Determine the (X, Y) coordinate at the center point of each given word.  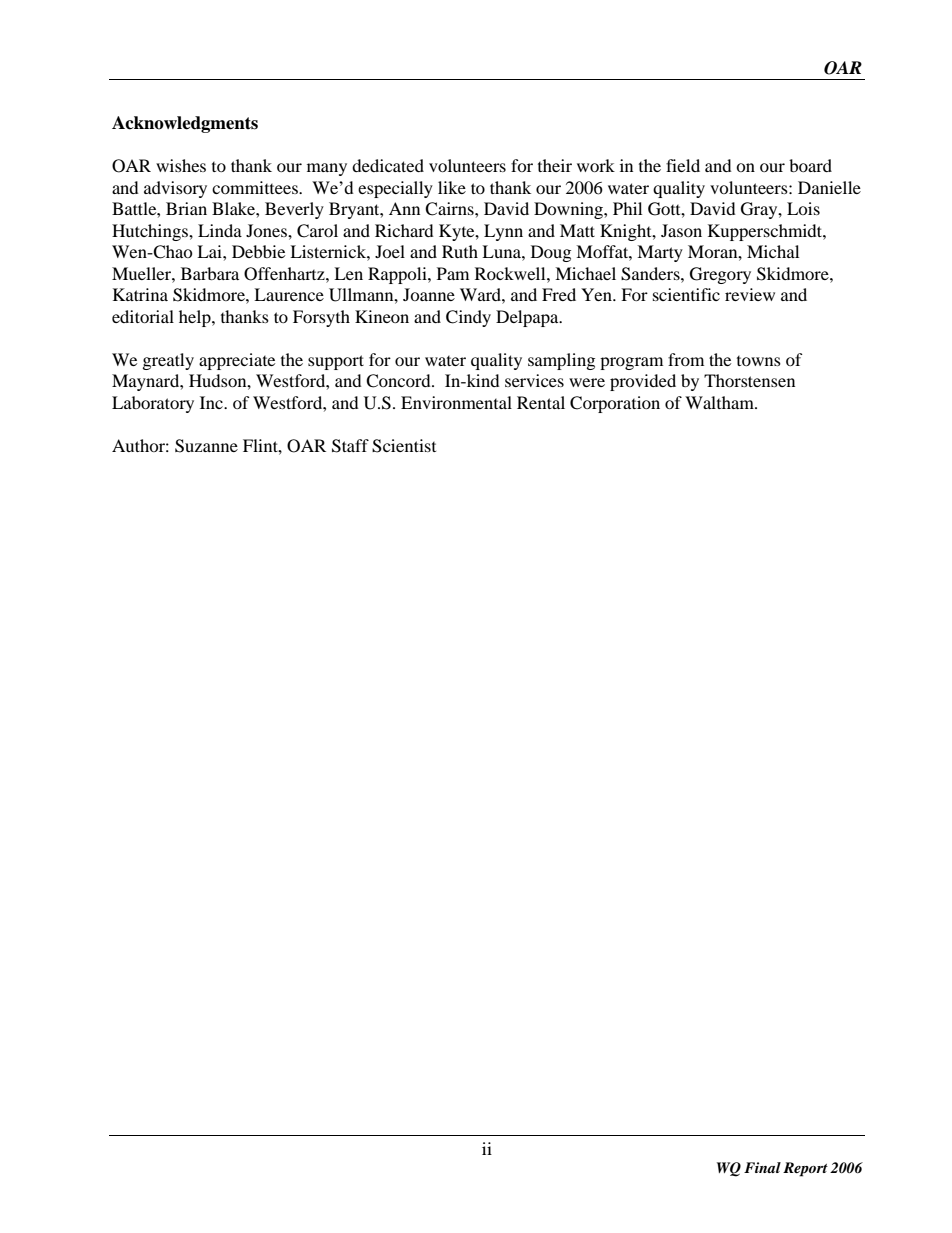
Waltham (720, 402)
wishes (181, 165)
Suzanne (206, 446)
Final (762, 1167)
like (452, 187)
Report (805, 1169)
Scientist (404, 446)
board (810, 165)
